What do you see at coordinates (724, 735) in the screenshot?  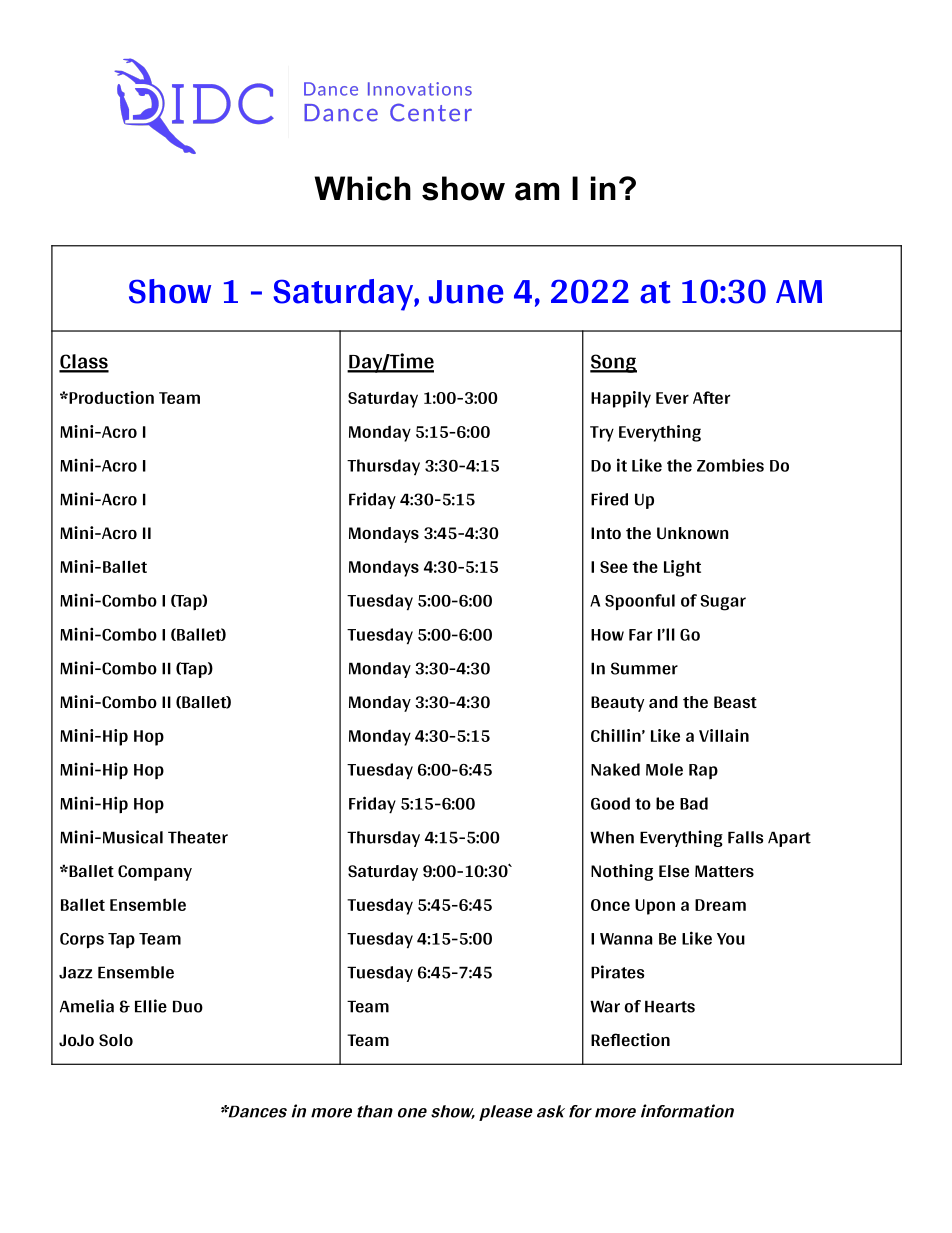 I see `Villain` at bounding box center [724, 735].
